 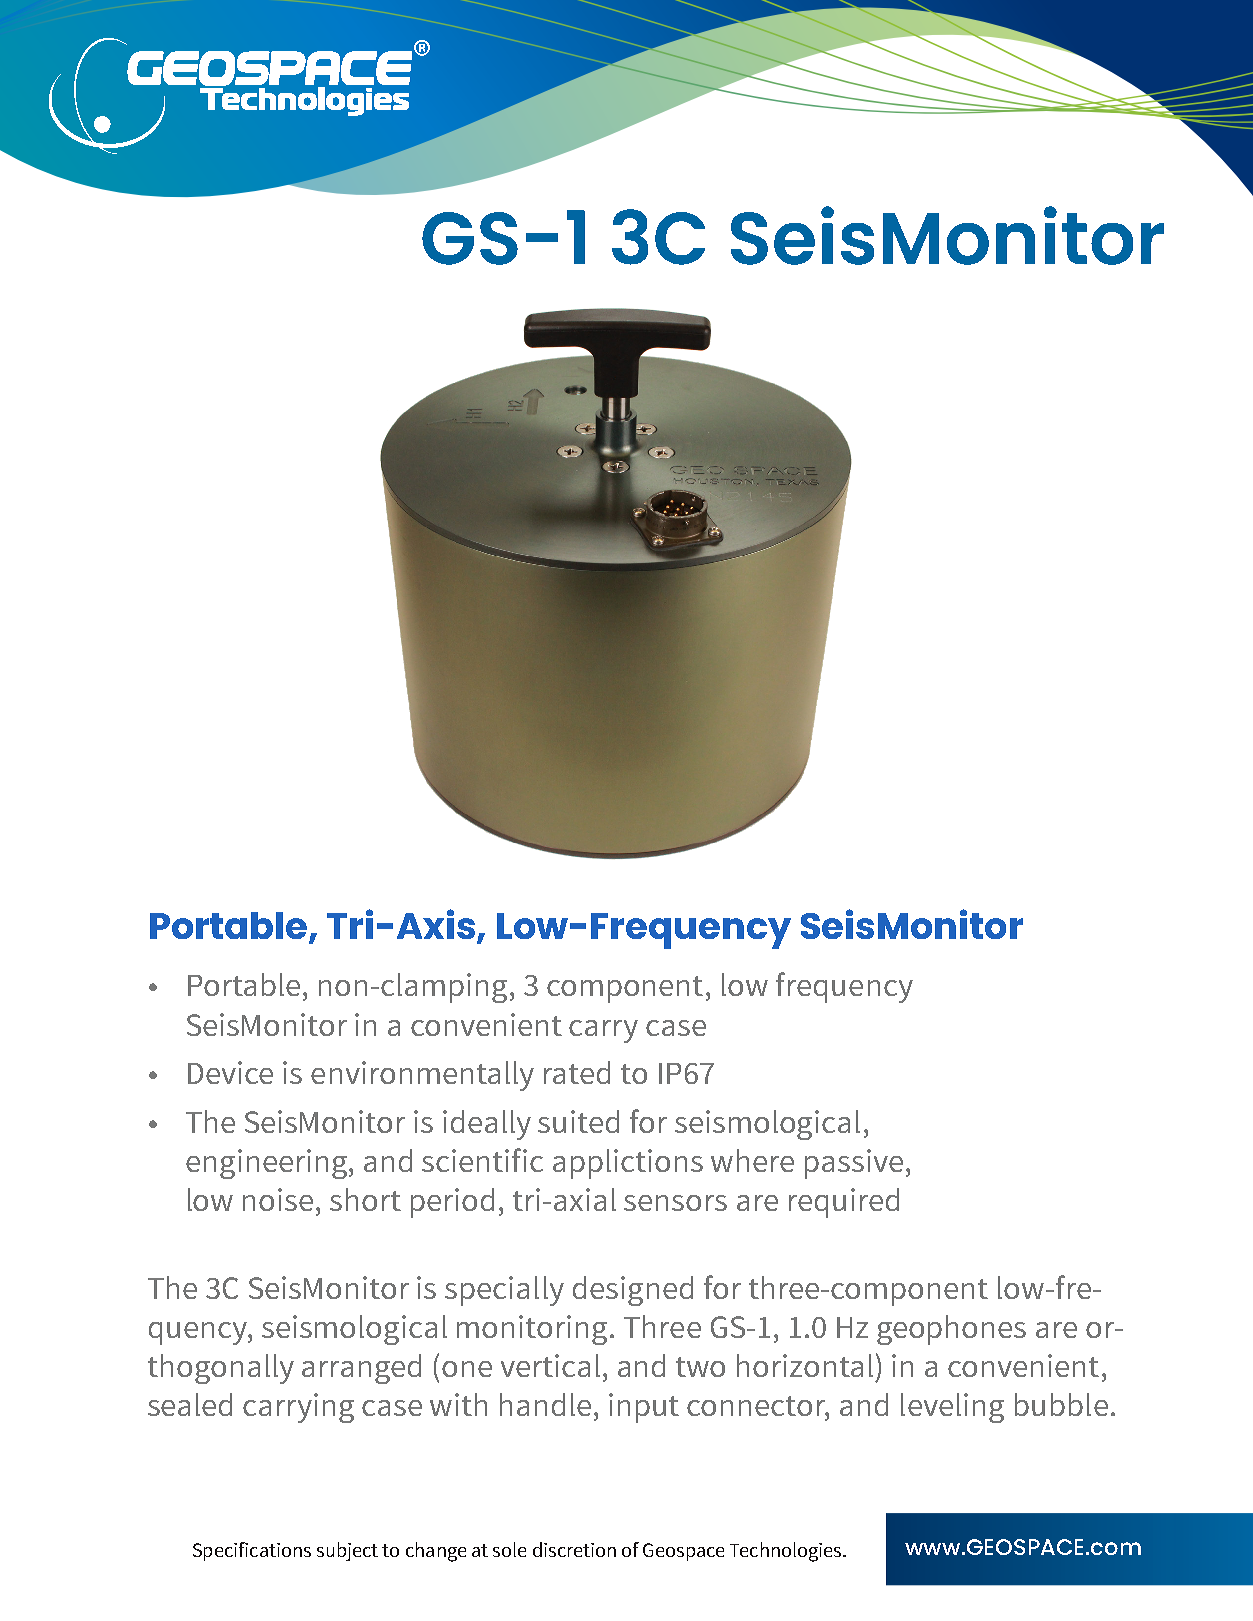 I want to click on vertical, so click(x=550, y=1365).
